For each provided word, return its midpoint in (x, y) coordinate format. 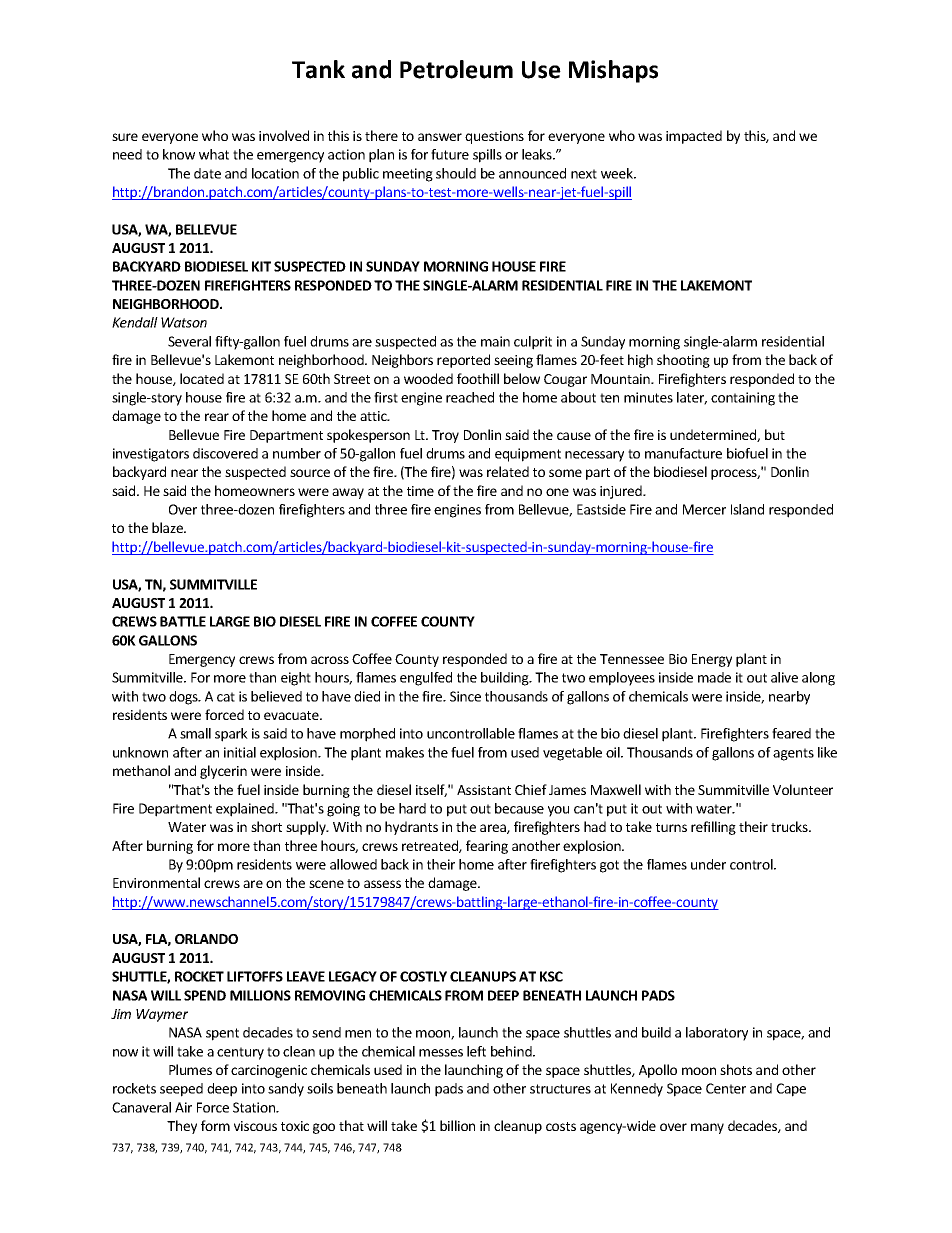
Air (183, 1107)
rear (217, 417)
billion (457, 1125)
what (214, 154)
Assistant (484, 790)
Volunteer (803, 789)
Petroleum (456, 69)
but (775, 434)
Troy (445, 436)
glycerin (223, 772)
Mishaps (613, 71)
